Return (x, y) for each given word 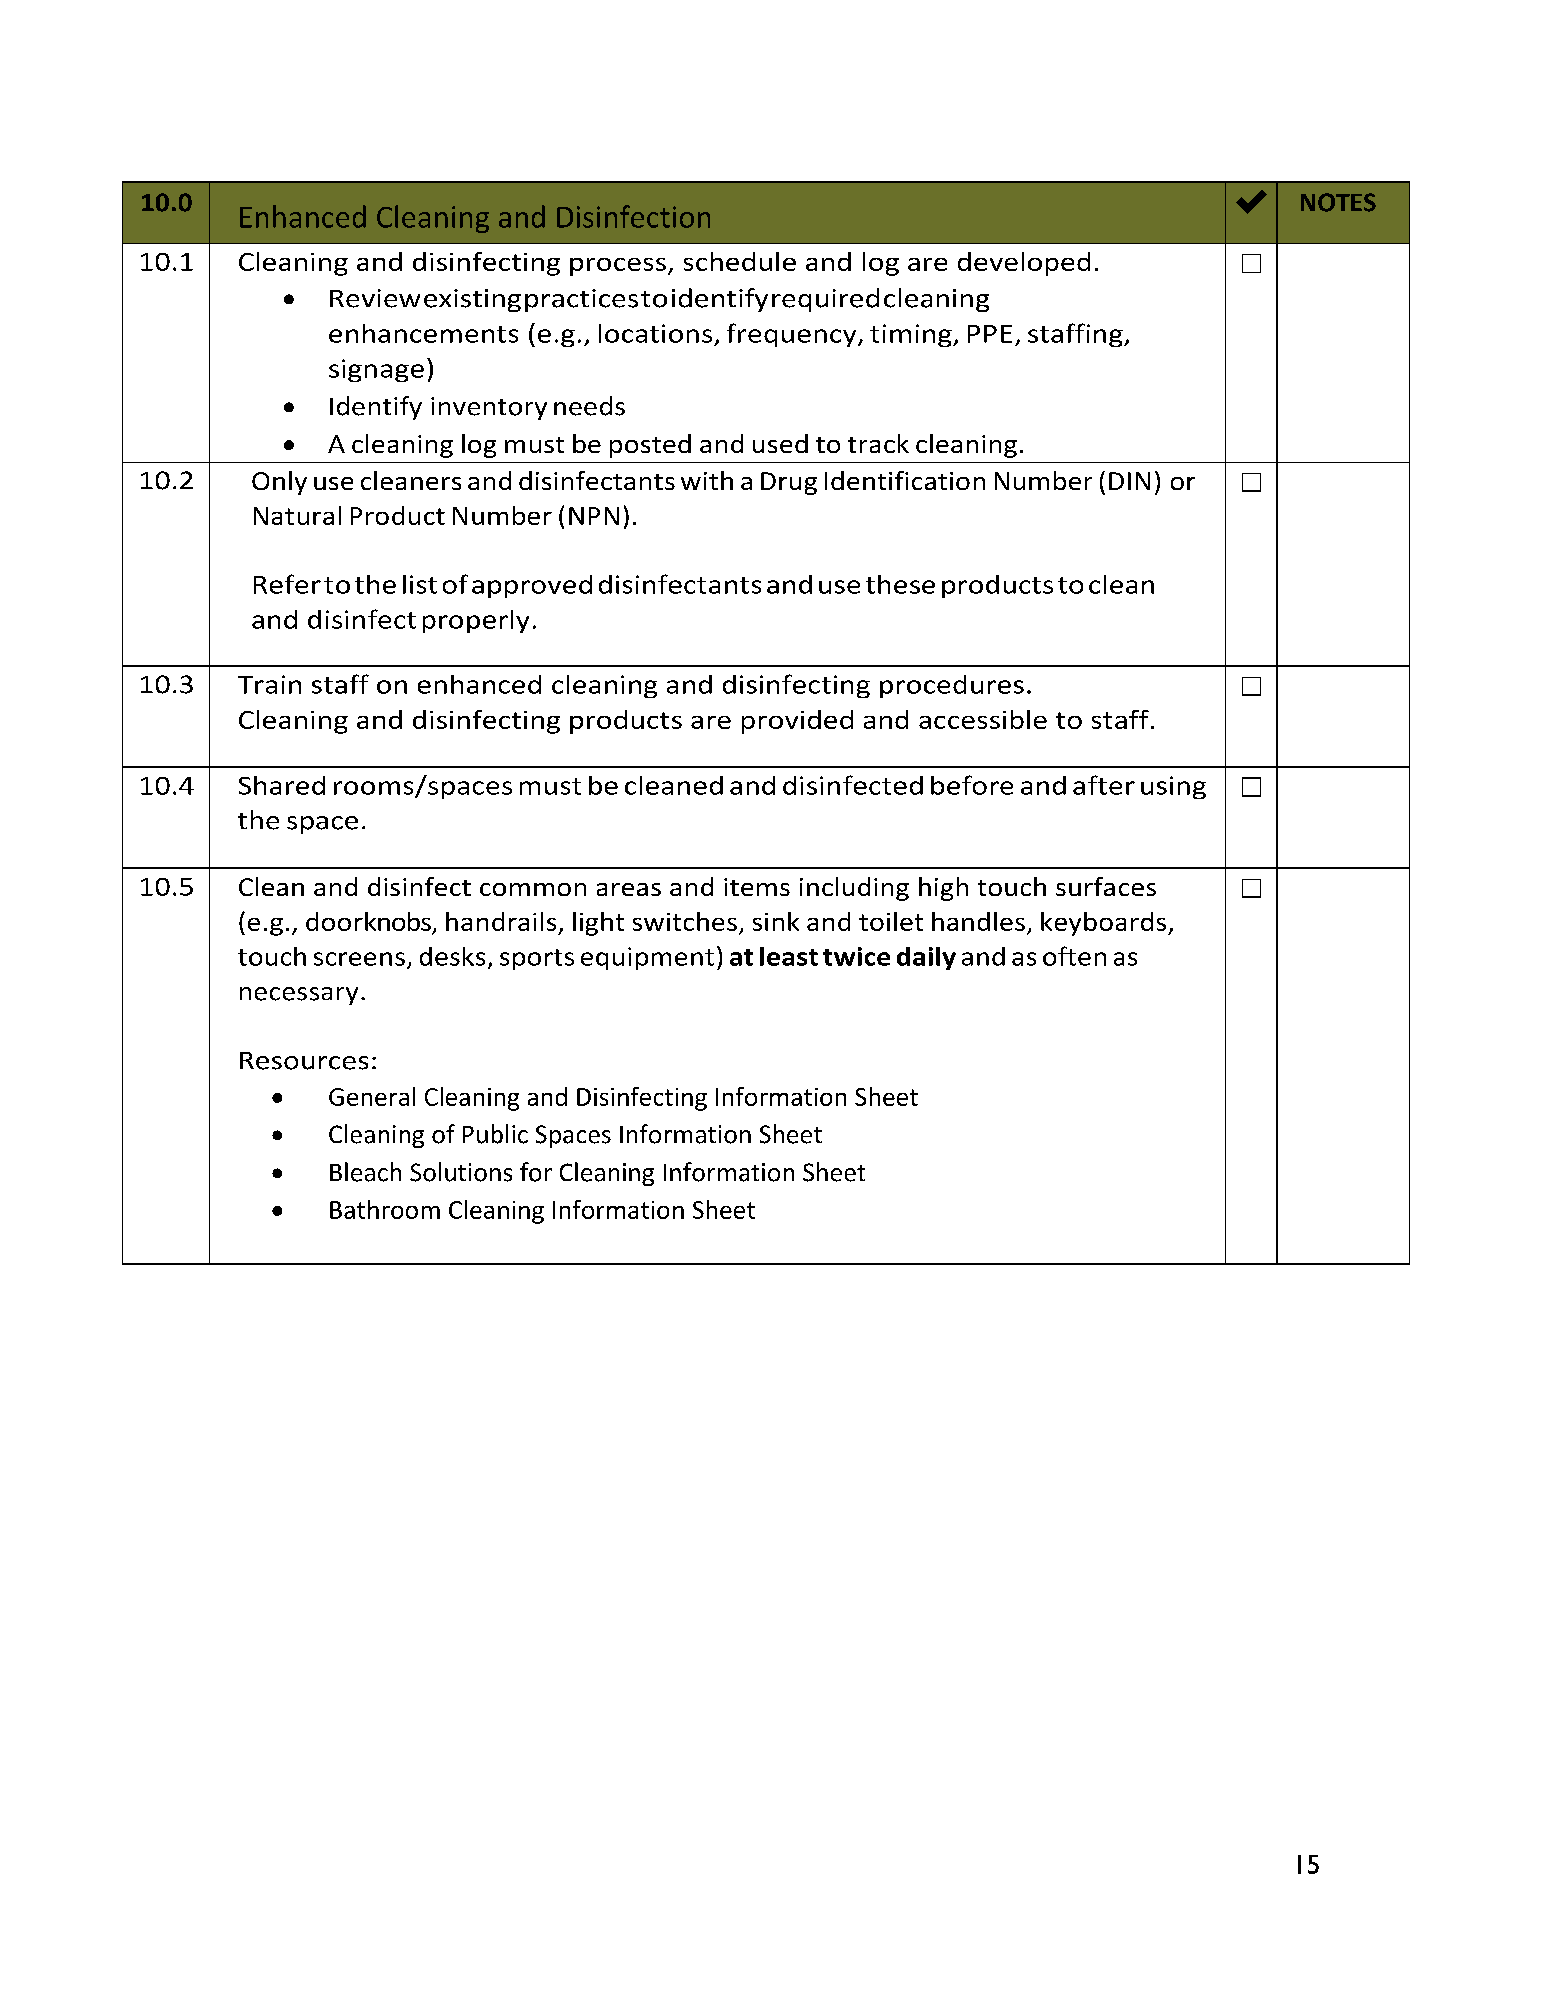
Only (279, 483)
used (780, 443)
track (878, 443)
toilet (891, 921)
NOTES (1338, 202)
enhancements (423, 333)
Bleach (365, 1172)
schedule (740, 261)
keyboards (1105, 924)
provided (797, 722)
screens (359, 959)
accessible (983, 719)
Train (269, 684)
